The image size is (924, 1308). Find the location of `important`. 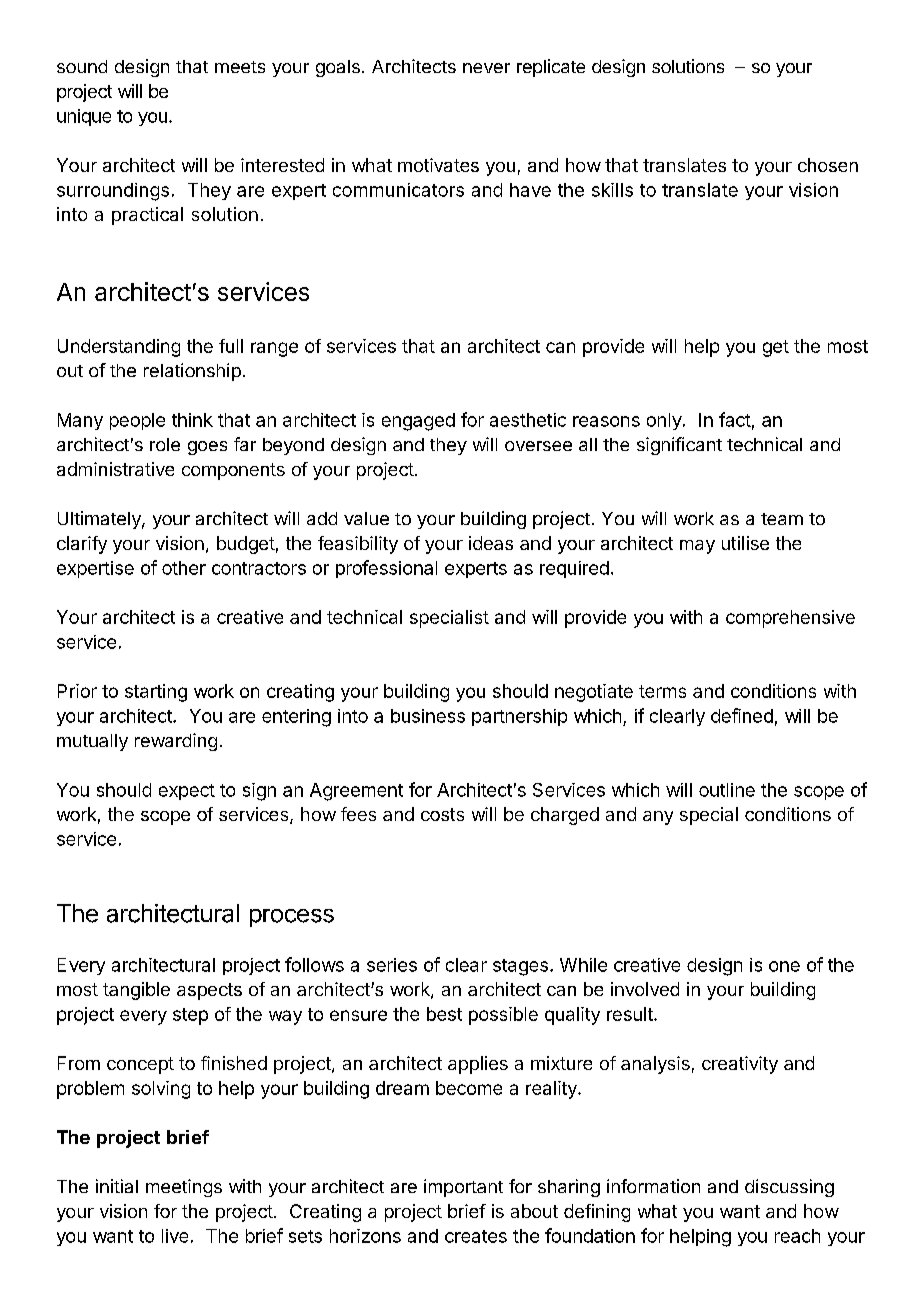

important is located at coordinates (463, 1188).
